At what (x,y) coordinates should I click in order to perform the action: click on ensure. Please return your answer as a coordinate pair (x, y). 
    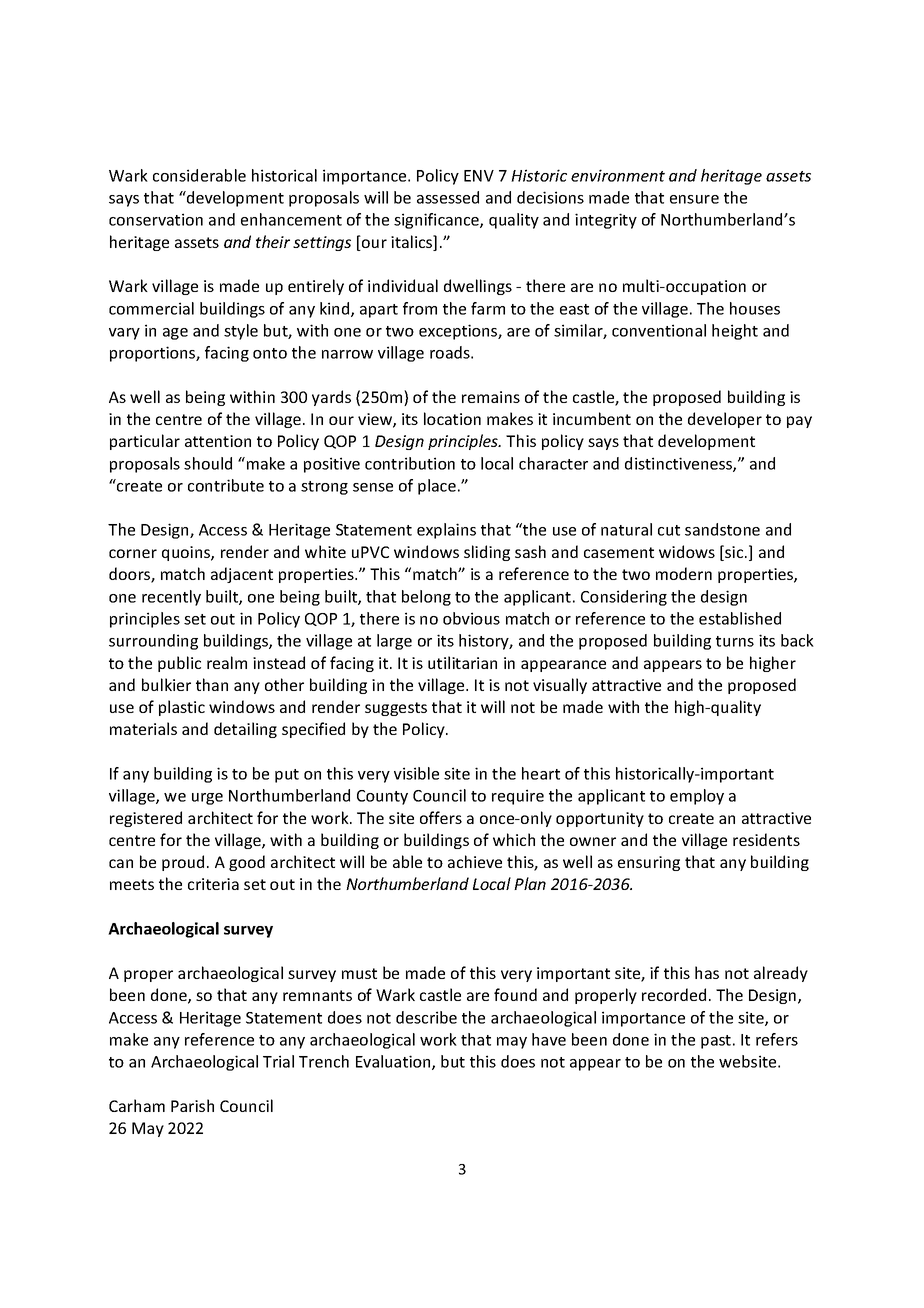
    Looking at the image, I should click on (694, 199).
